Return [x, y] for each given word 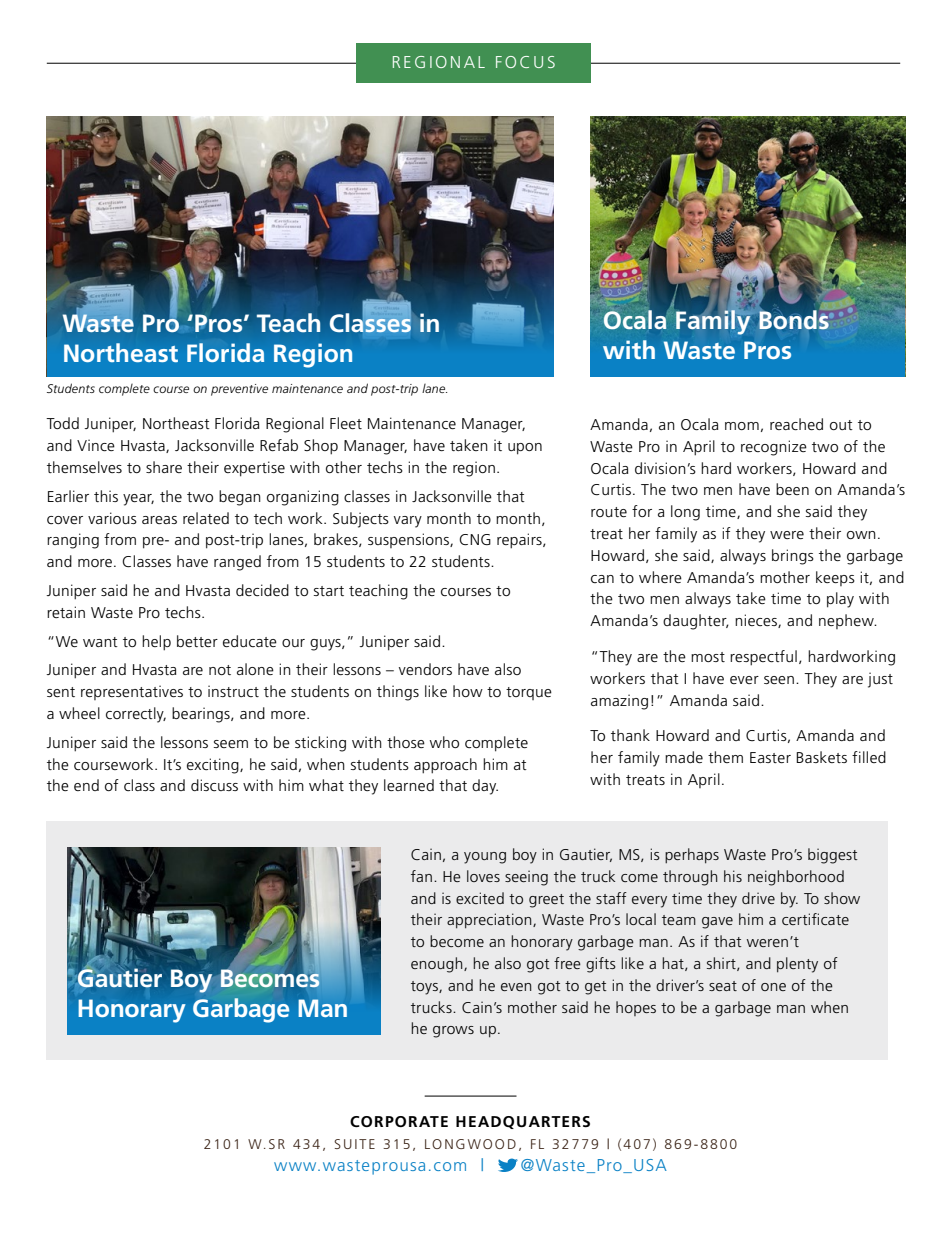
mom [742, 426]
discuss [214, 785]
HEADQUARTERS [523, 1122]
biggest [833, 856]
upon [525, 449]
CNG [475, 540]
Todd [62, 423]
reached [796, 424]
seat [723, 986]
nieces [757, 621]
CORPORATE [399, 1121]
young [485, 858]
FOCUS [525, 62]
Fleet [346, 423]
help [156, 643]
